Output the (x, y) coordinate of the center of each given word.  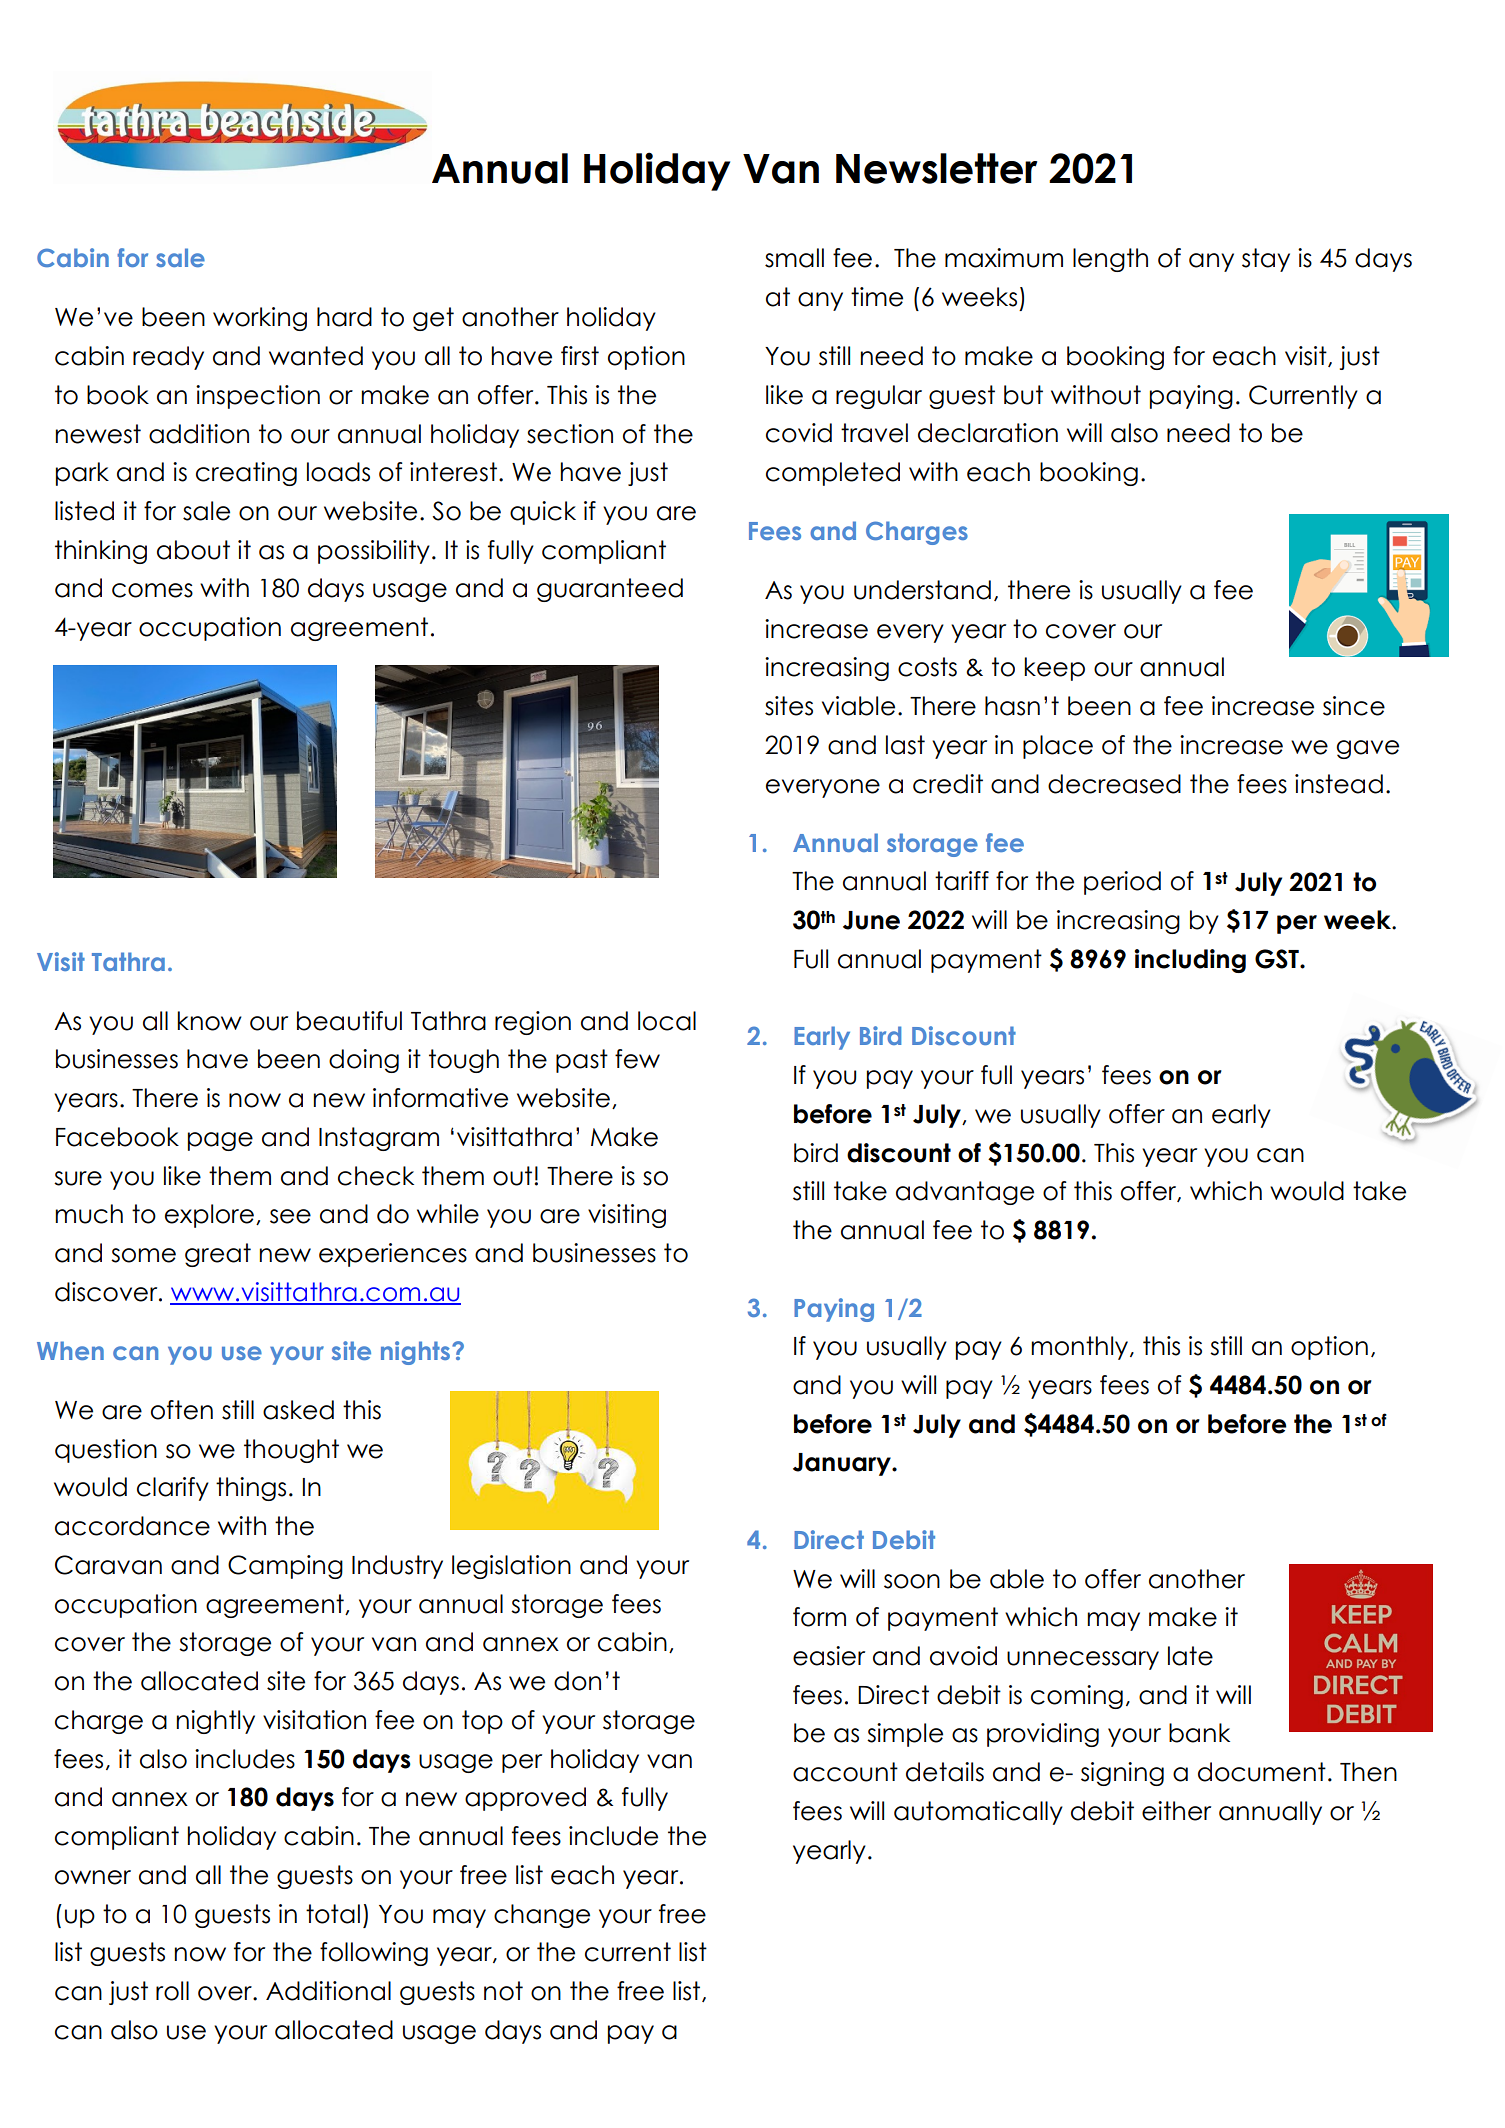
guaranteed (610, 590)
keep (1054, 669)
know (209, 1021)
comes (152, 590)
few (637, 1059)
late (1190, 1656)
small (794, 258)
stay (1266, 260)
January (843, 1464)
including (1190, 961)
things (251, 1489)
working (260, 319)
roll (172, 1991)
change (542, 1916)
